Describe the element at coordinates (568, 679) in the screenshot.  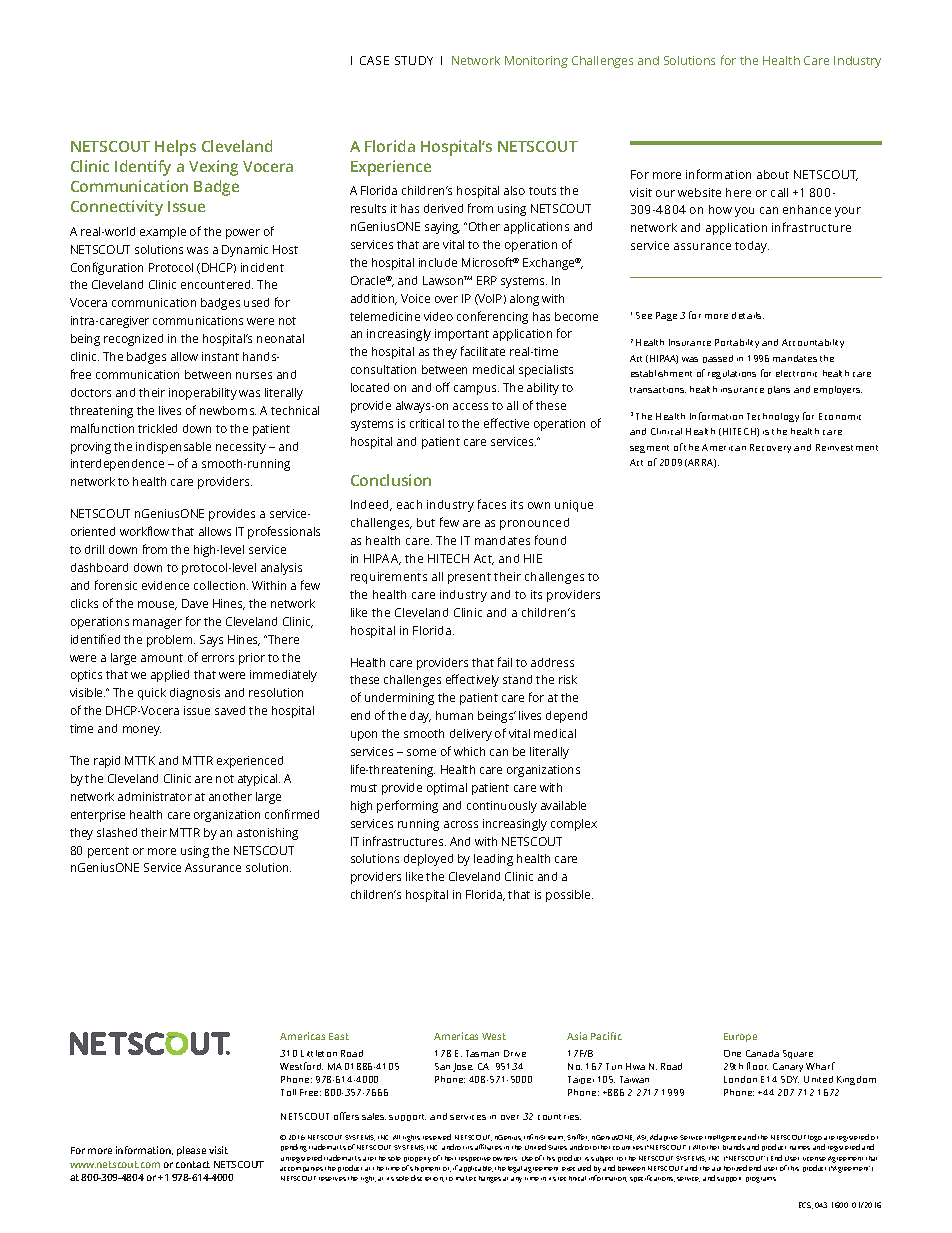
I see `risk` at that location.
